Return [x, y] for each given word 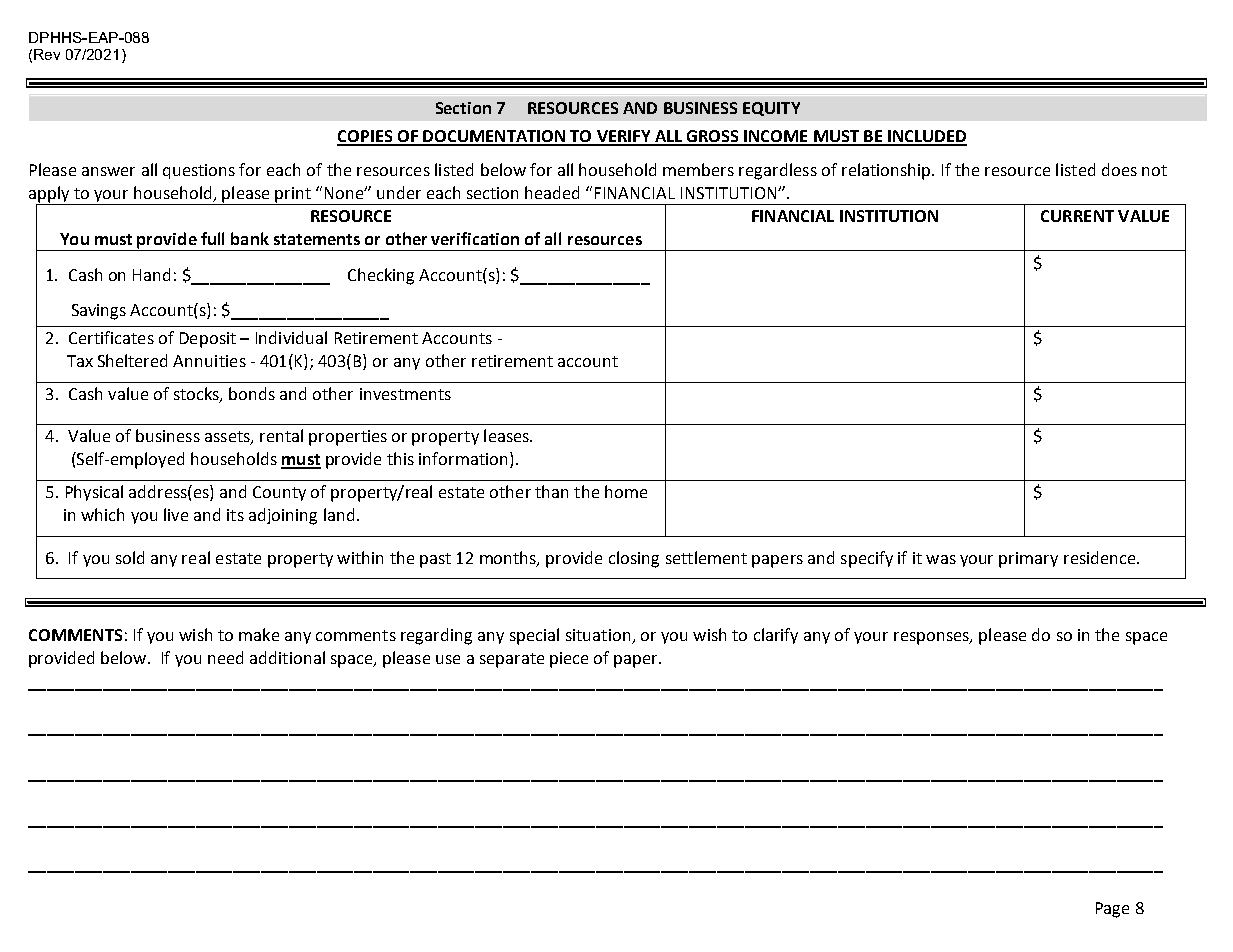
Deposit [208, 340]
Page [1112, 910]
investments [405, 394]
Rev [47, 54]
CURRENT [1077, 216]
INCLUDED [926, 137]
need [225, 657]
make [259, 634]
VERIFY [623, 137]
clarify [776, 636]
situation [599, 636]
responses [932, 638]
